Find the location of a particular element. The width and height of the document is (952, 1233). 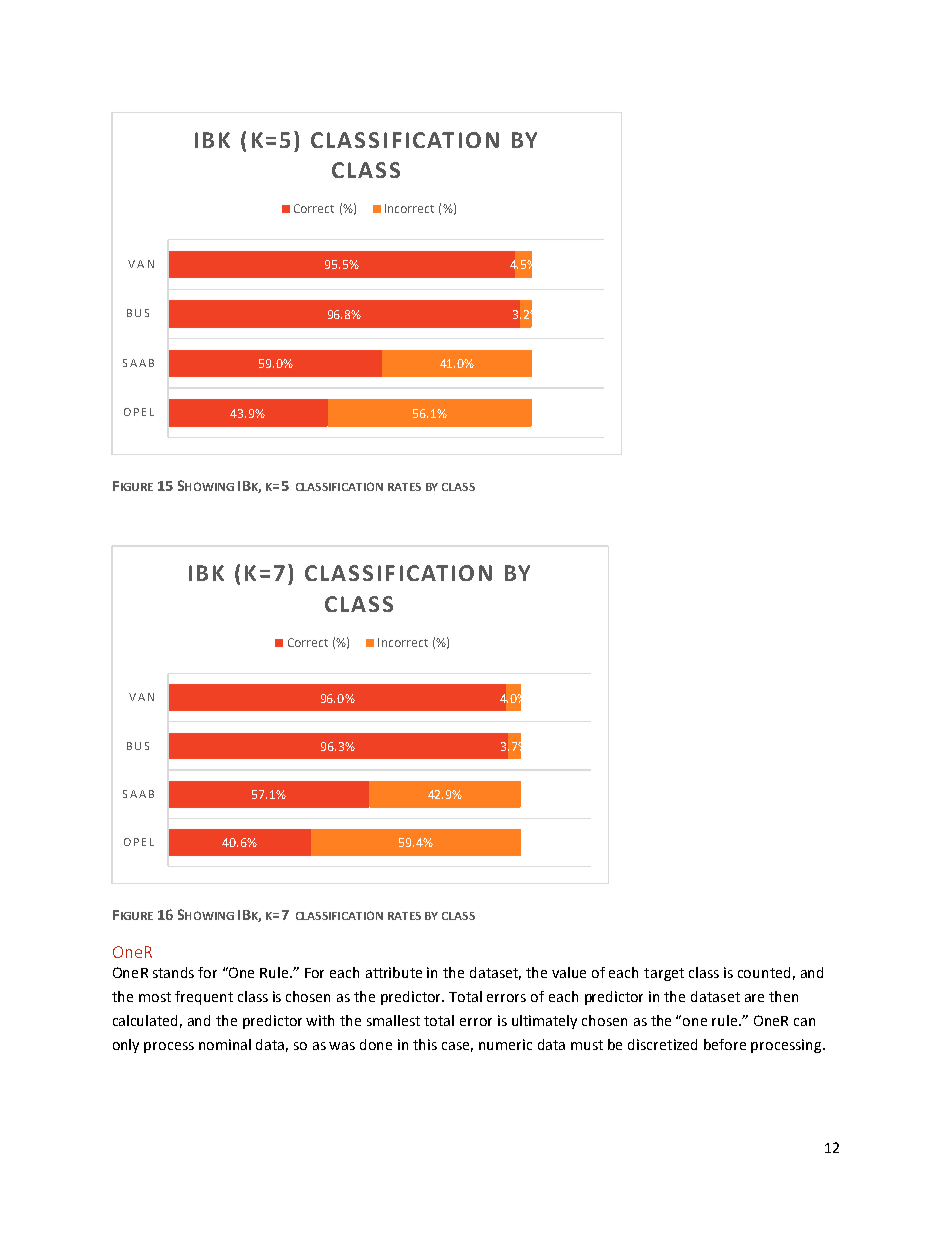

counted is located at coordinates (764, 972).
